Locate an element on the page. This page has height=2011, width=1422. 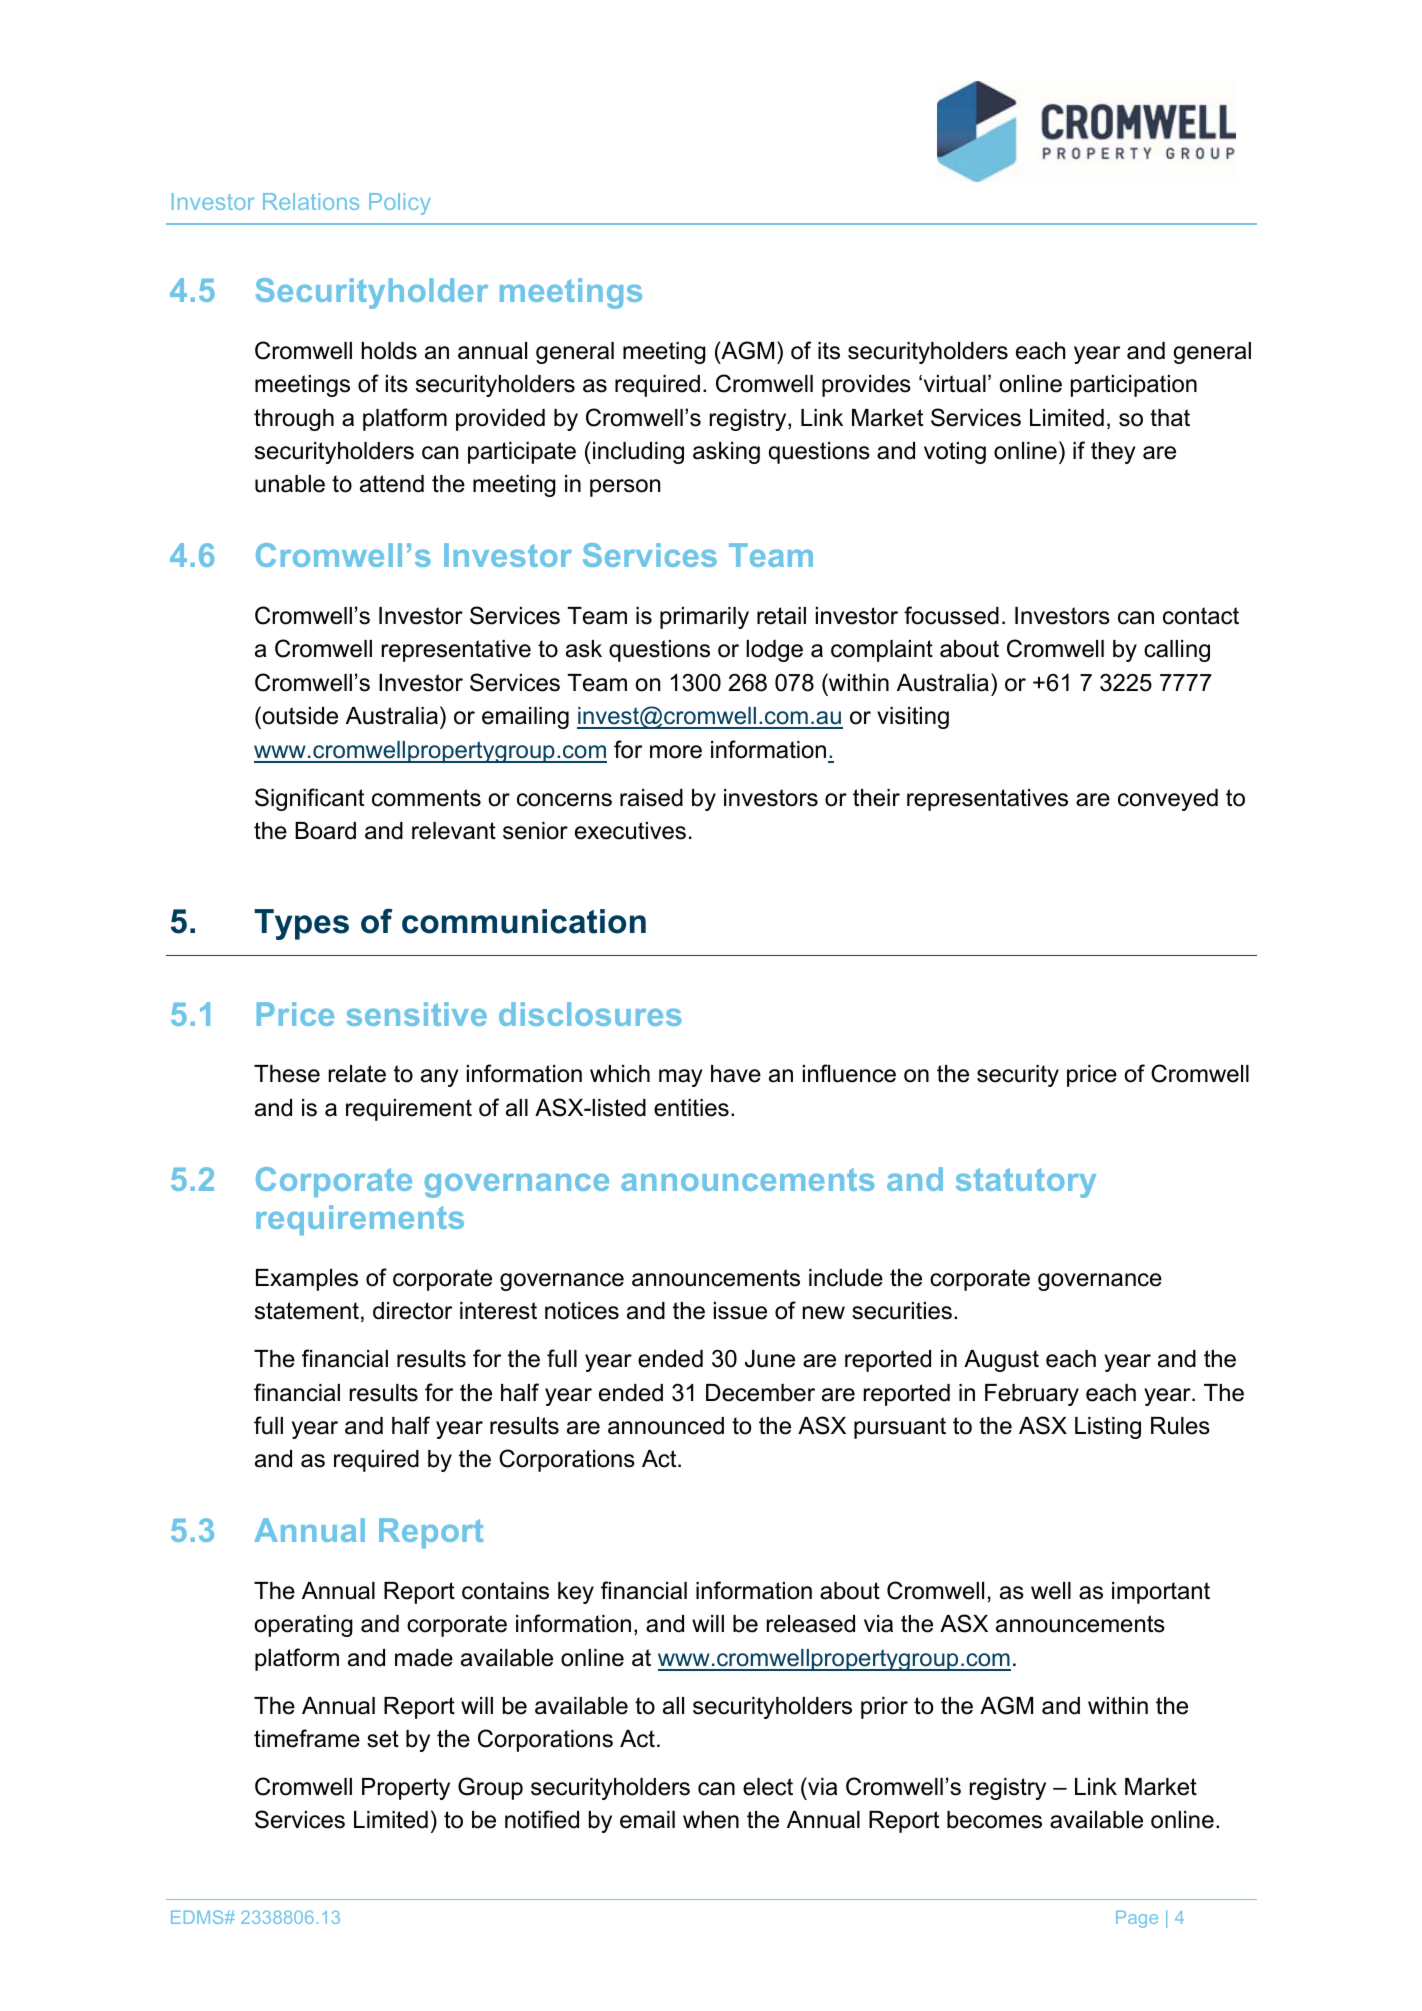
December is located at coordinates (760, 1393).
